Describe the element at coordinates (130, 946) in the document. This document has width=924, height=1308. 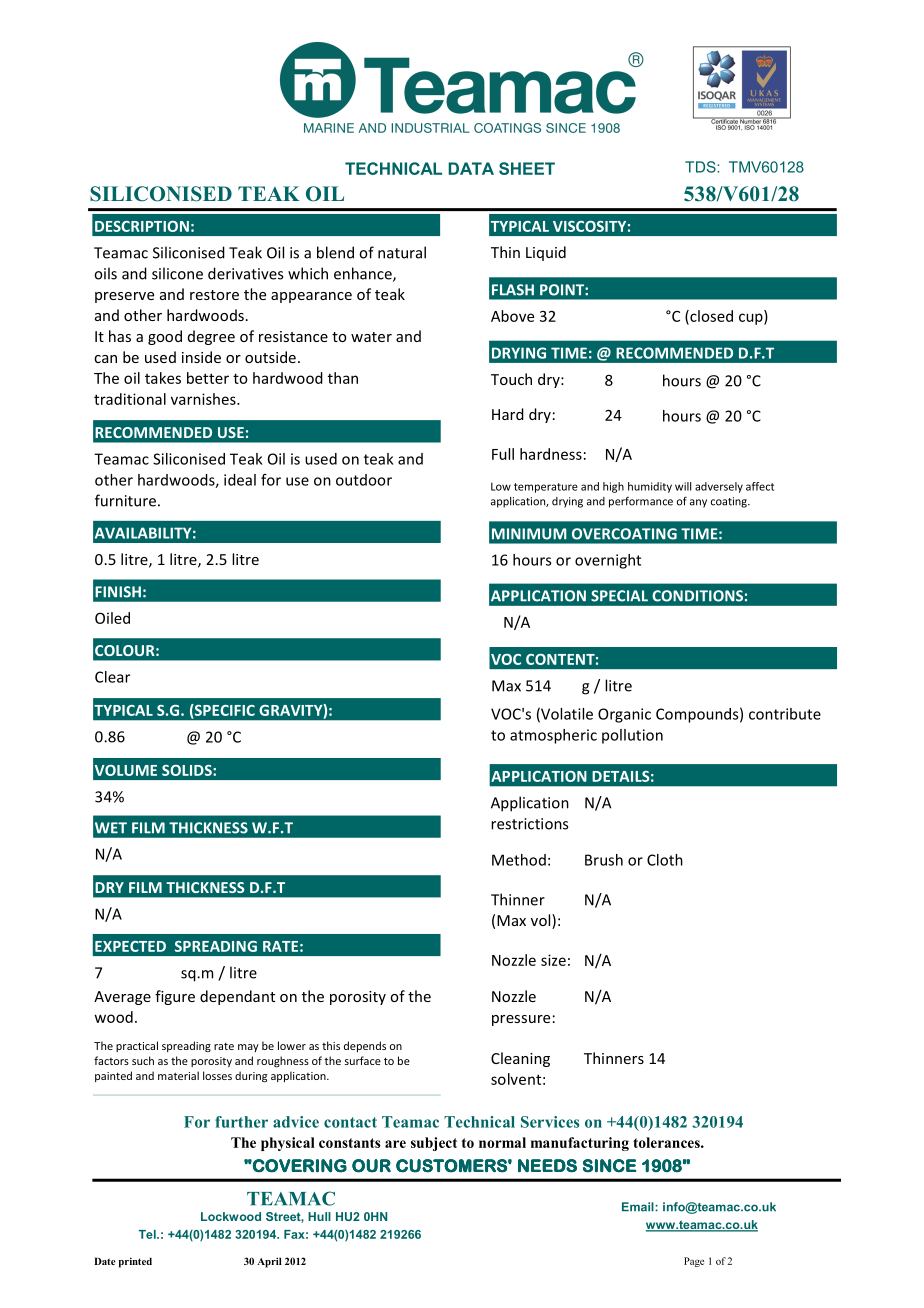
I see `EXPECTED` at that location.
